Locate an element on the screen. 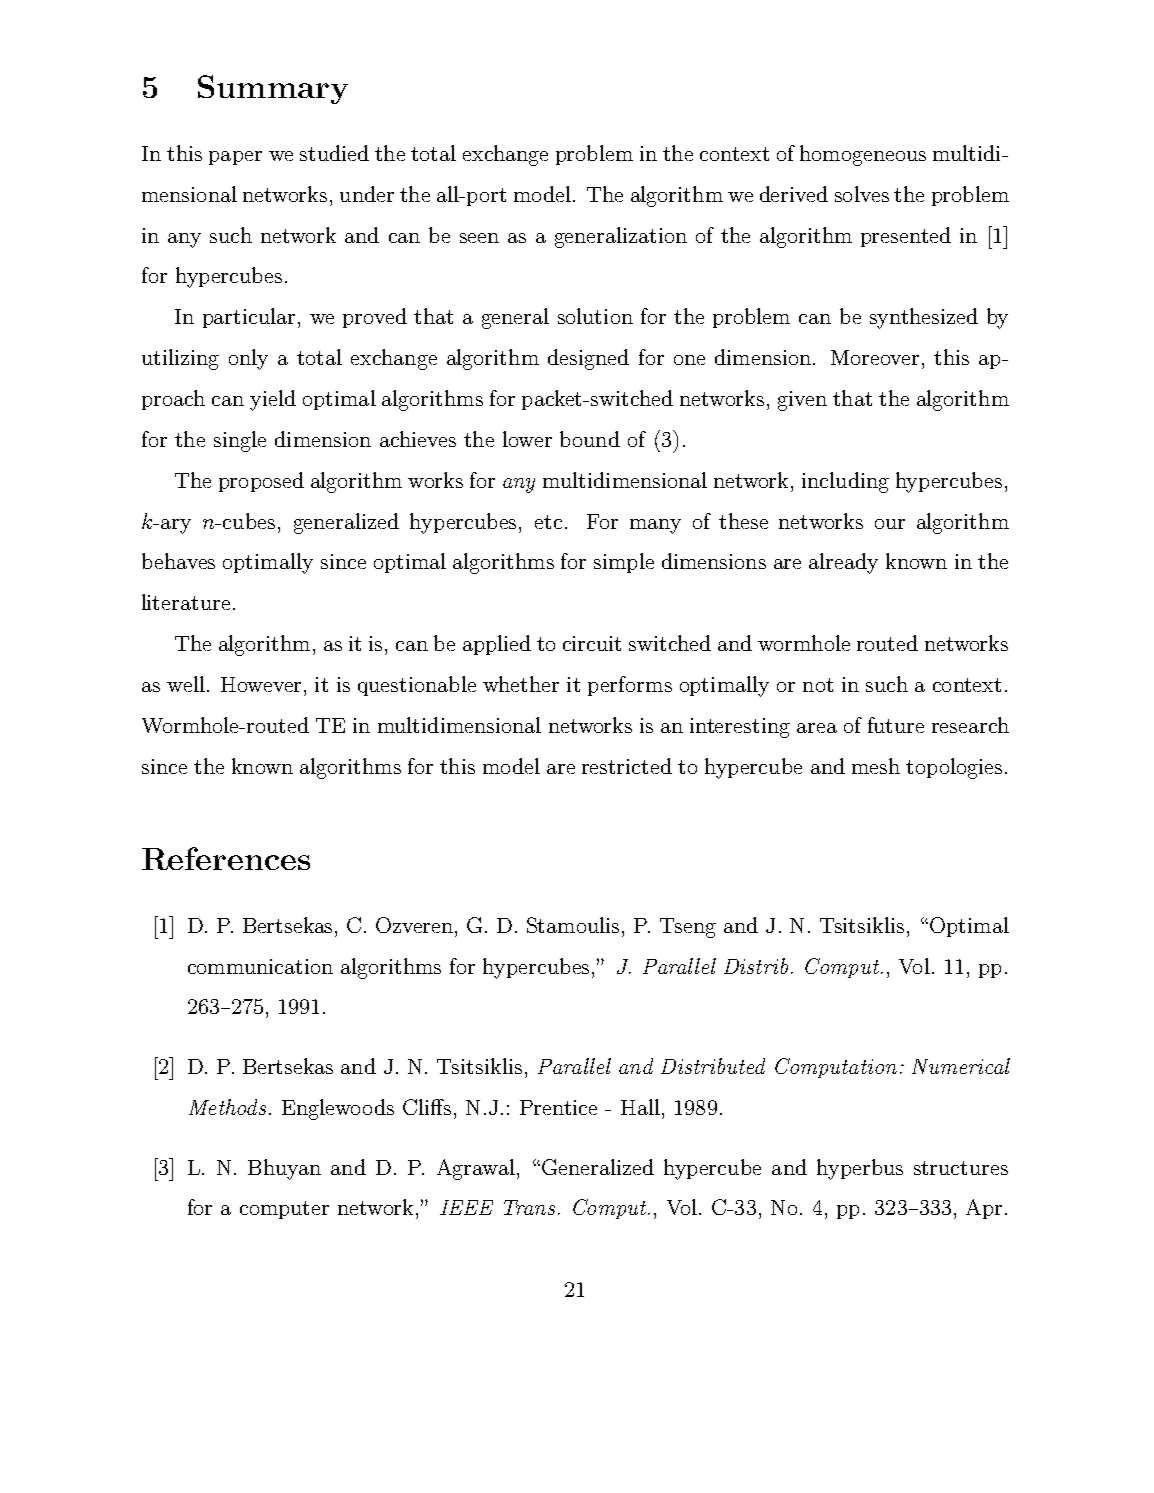 This screenshot has height=1493, width=1154. However is located at coordinates (261, 684).
